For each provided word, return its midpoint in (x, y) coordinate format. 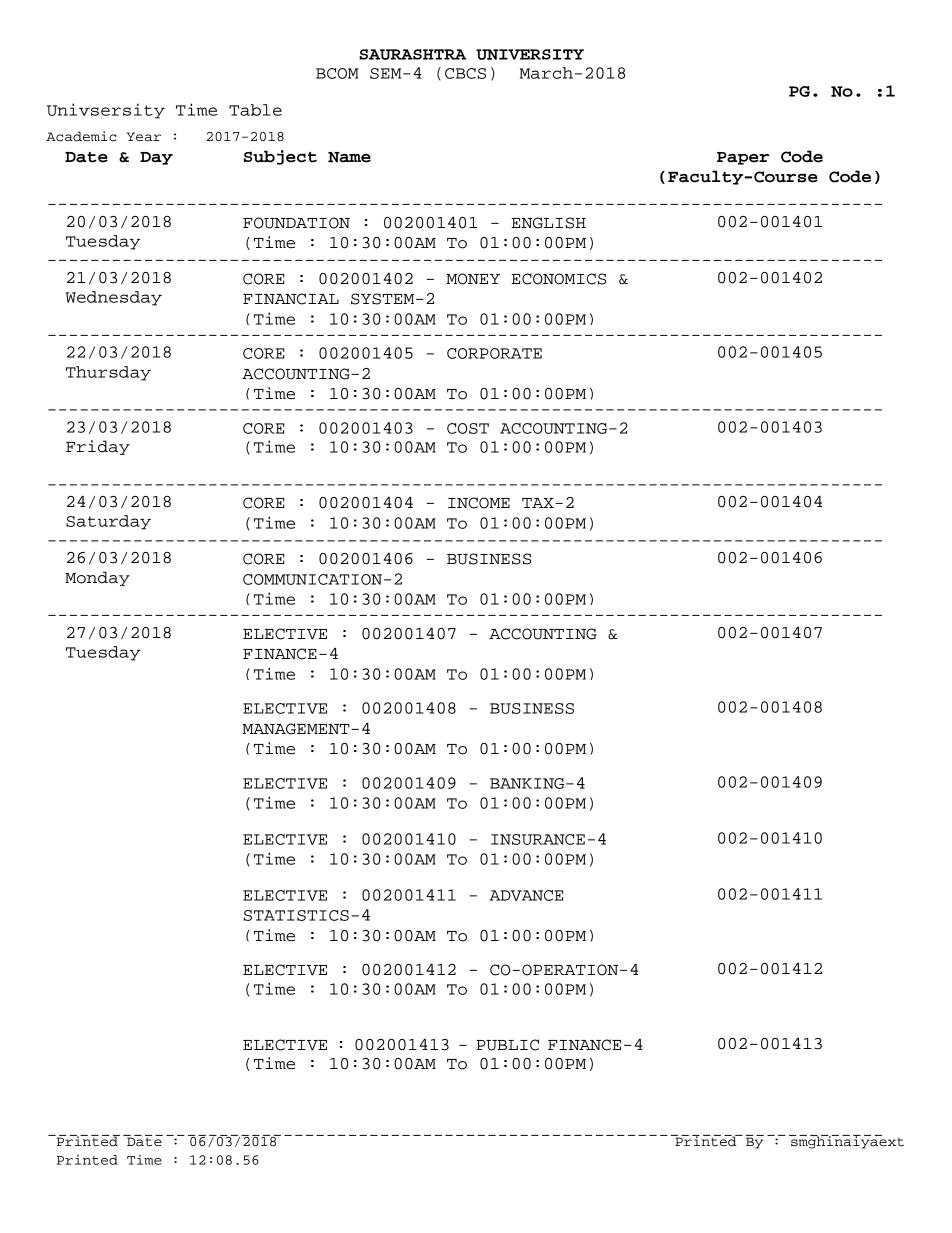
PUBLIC (507, 1045)
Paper (743, 158)
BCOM (337, 73)
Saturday (108, 522)
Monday (97, 578)
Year (144, 137)
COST (468, 428)
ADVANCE (526, 895)
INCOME (479, 503)
